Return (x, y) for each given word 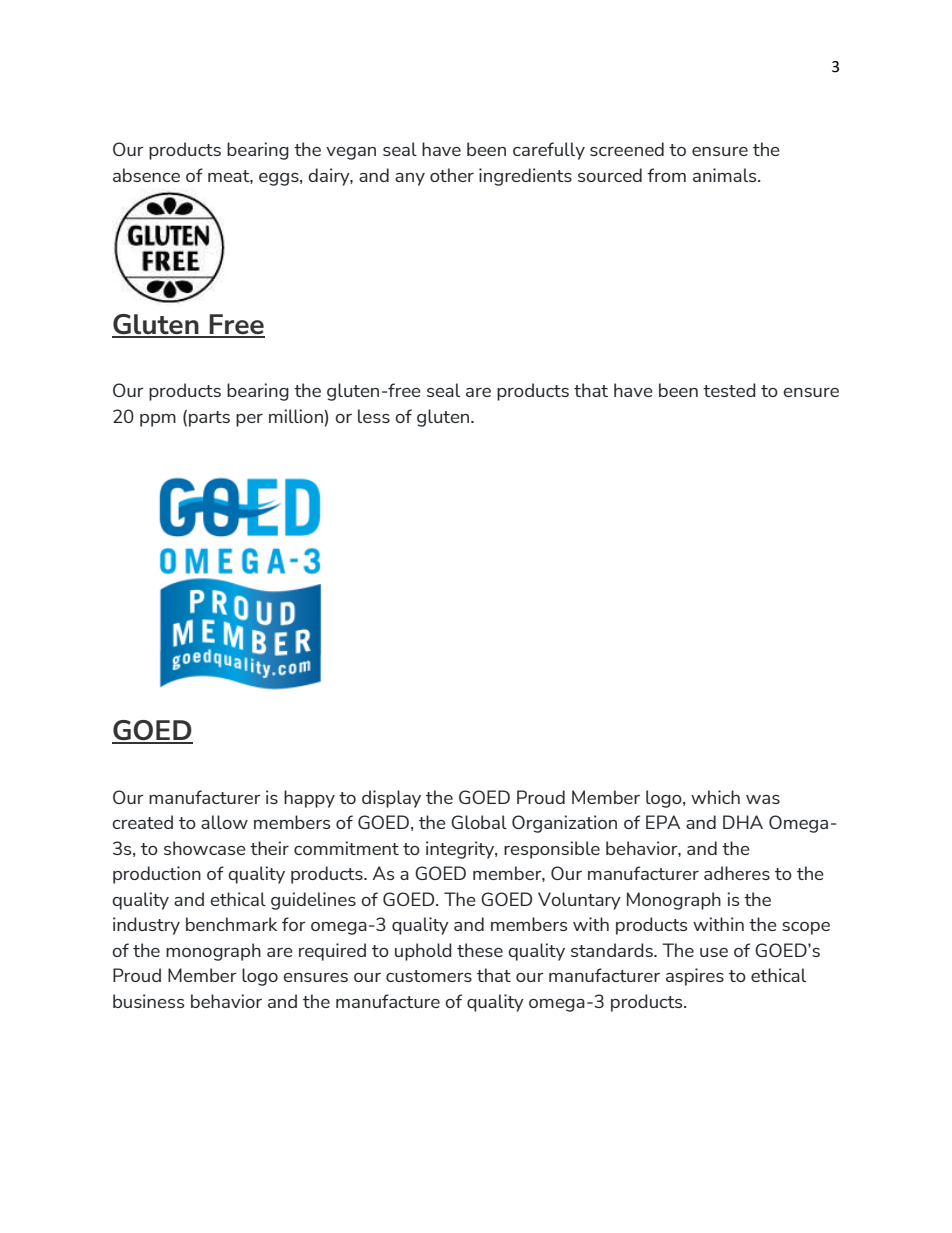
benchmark (231, 924)
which (715, 797)
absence (146, 175)
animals (726, 175)
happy (309, 799)
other (452, 175)
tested (729, 390)
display (391, 799)
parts (209, 419)
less (374, 416)
